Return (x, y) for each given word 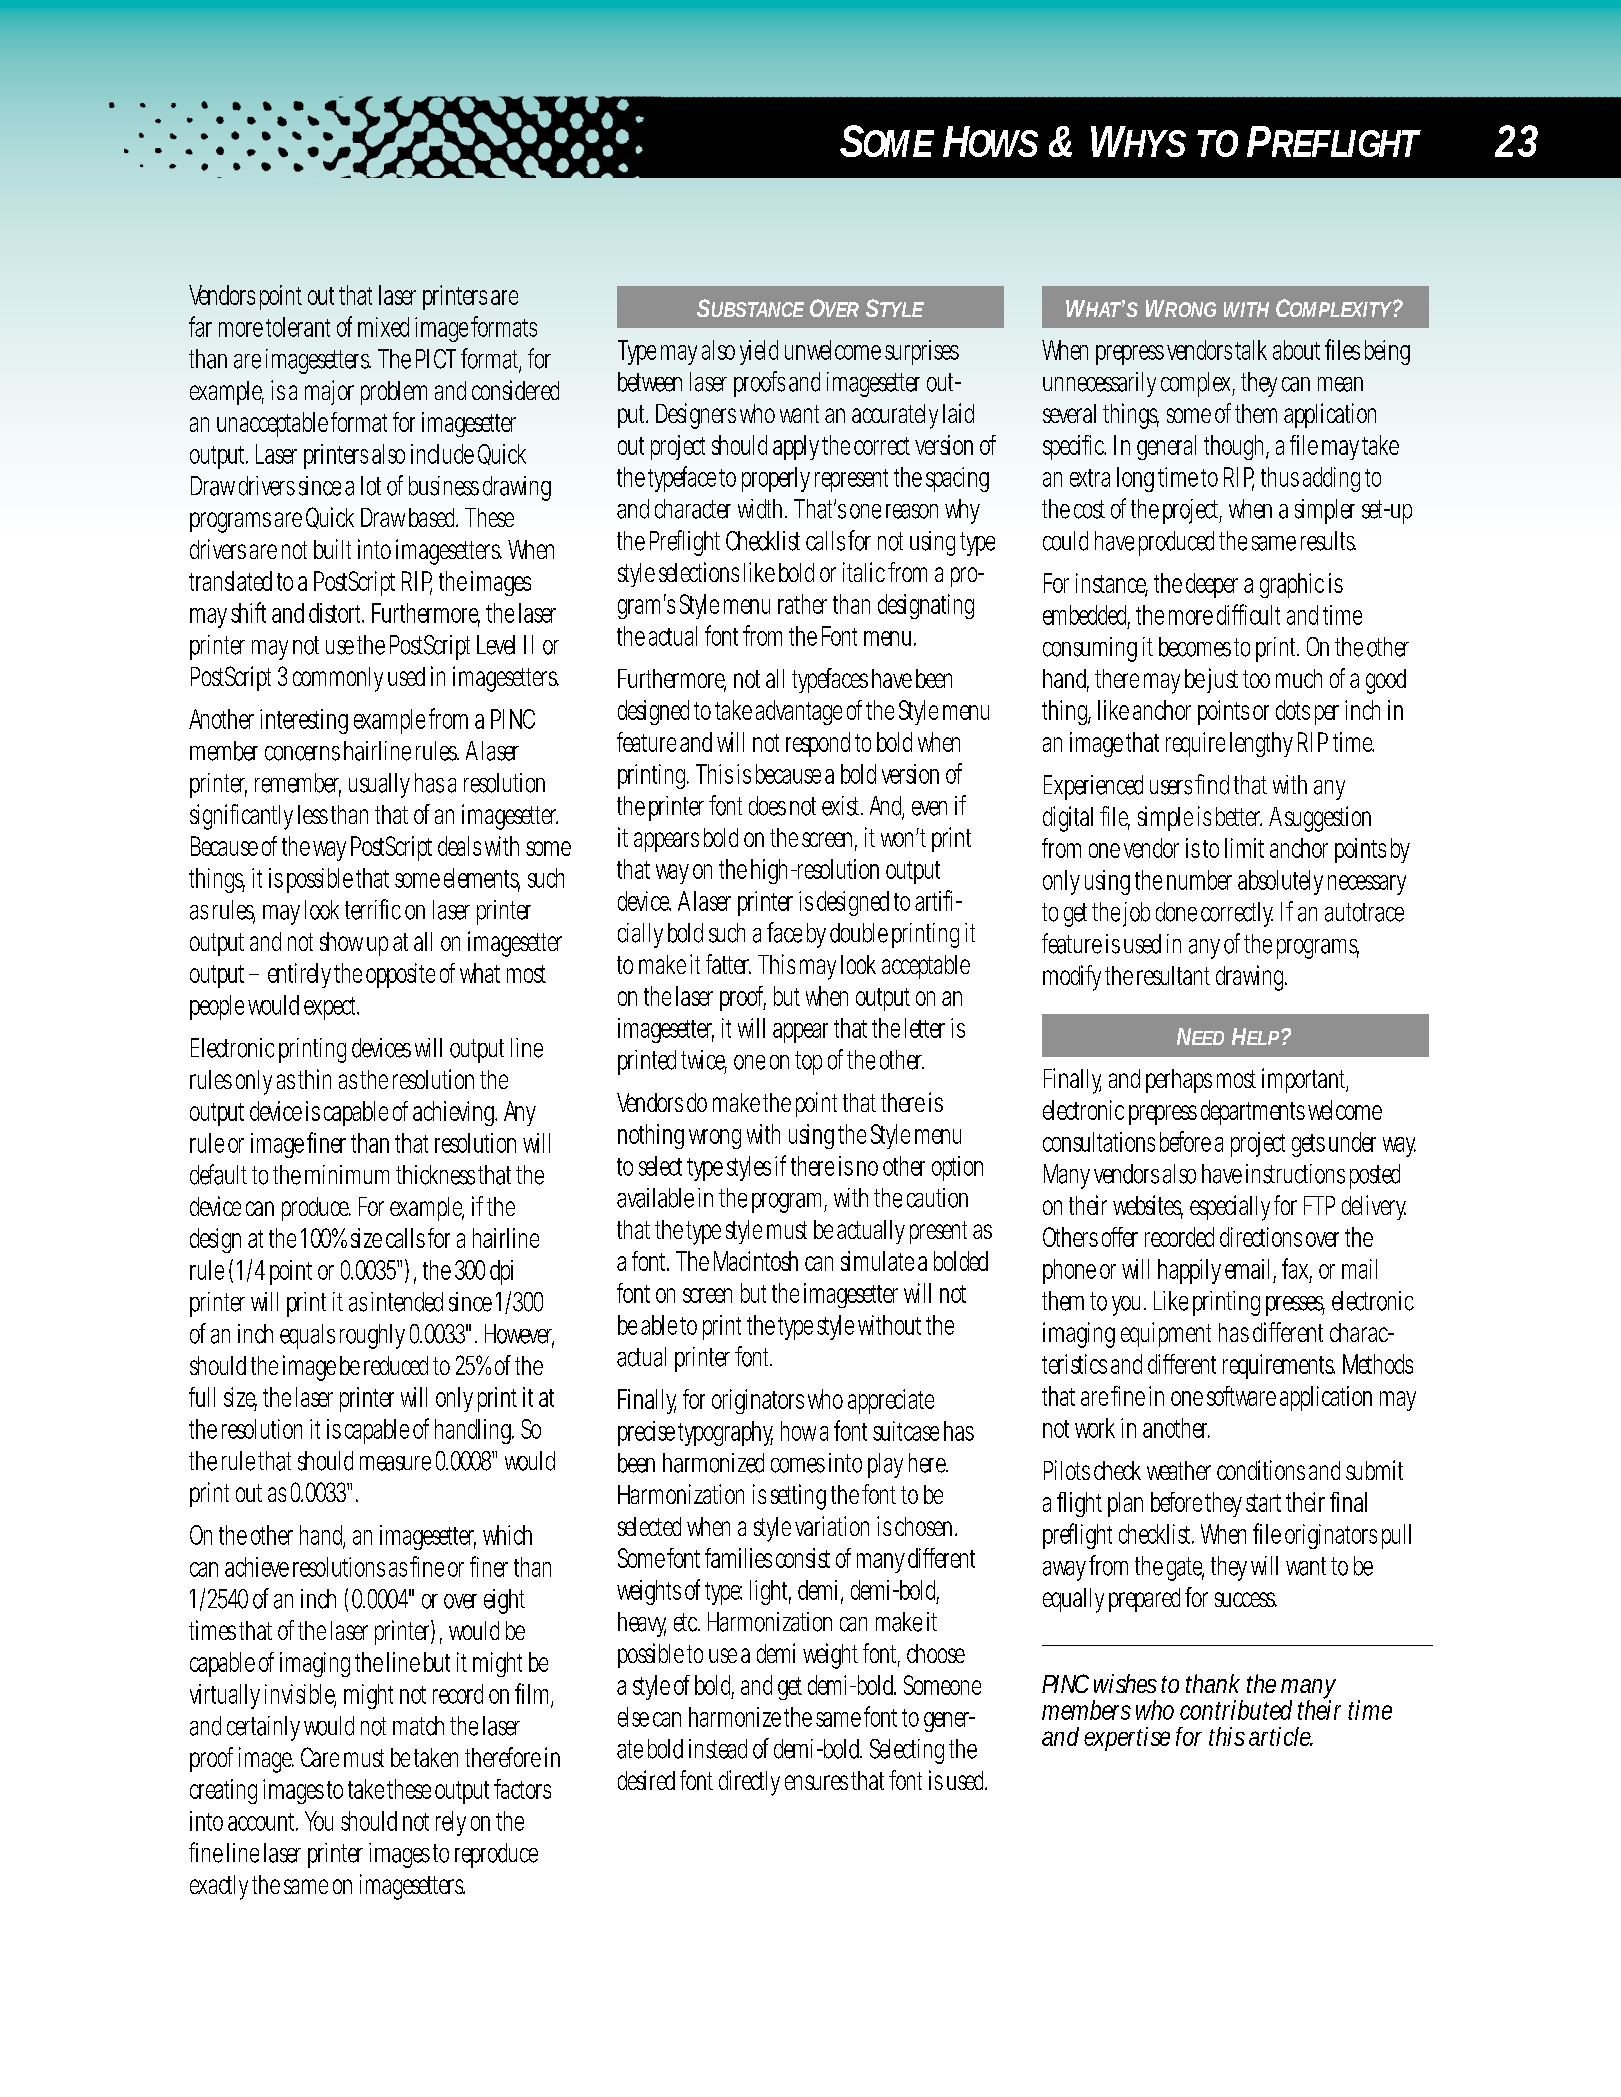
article (1281, 1736)
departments (1253, 1112)
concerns (302, 753)
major (329, 392)
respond (818, 744)
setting (798, 1497)
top (808, 1063)
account (263, 1822)
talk (1251, 350)
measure (395, 1463)
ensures (816, 1782)
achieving (455, 1113)
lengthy (1261, 744)
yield (759, 352)
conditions (1261, 1470)
